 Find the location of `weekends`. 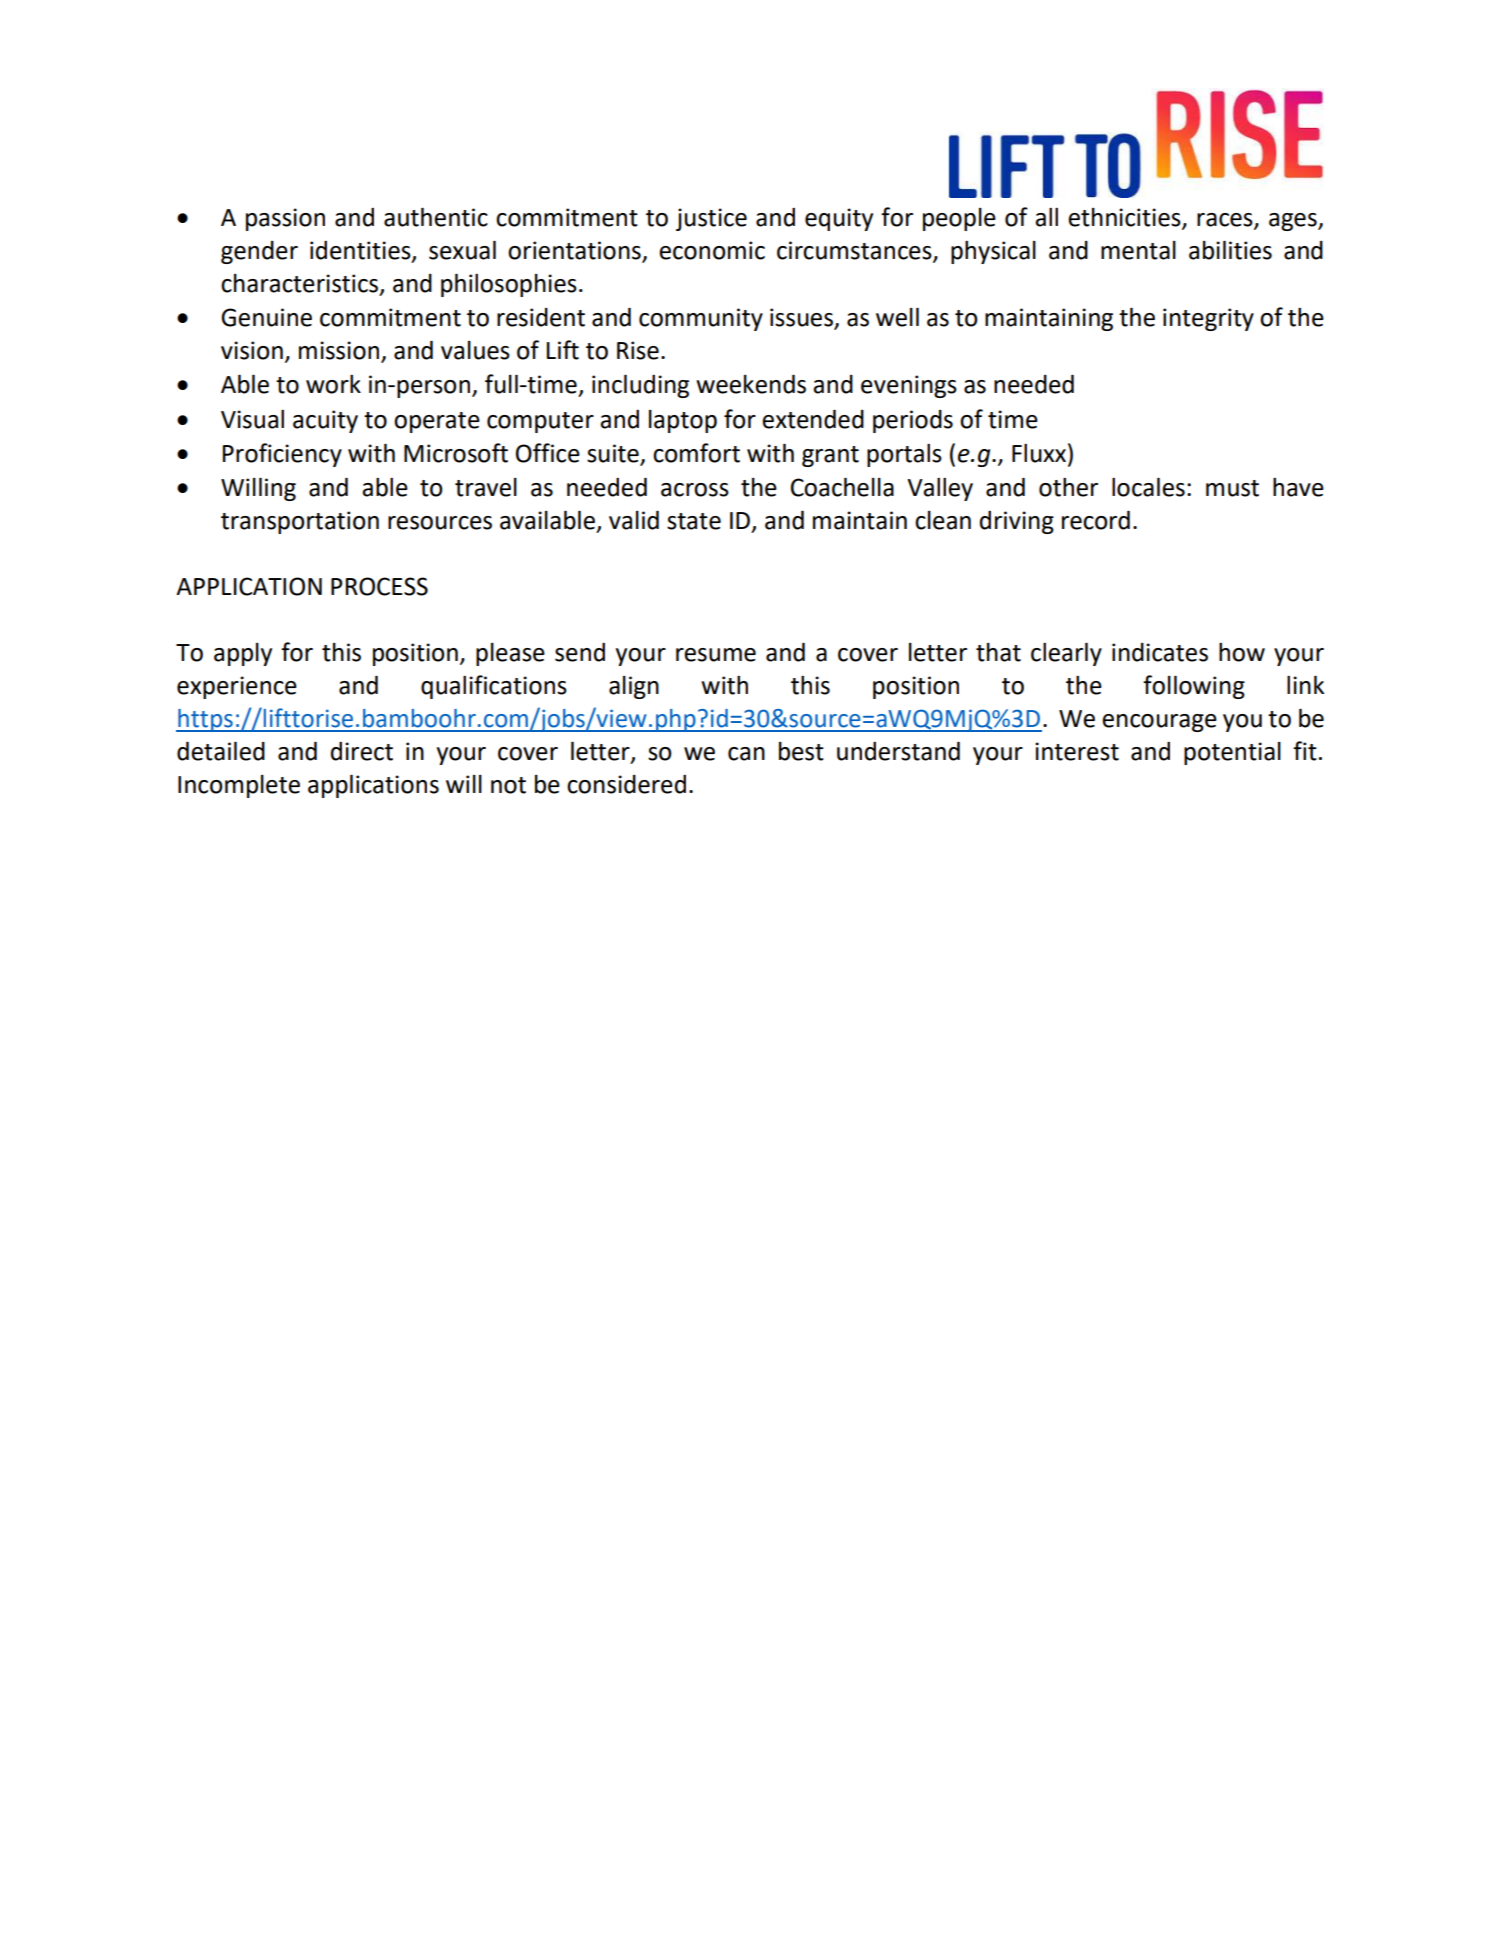

weekends is located at coordinates (751, 384).
